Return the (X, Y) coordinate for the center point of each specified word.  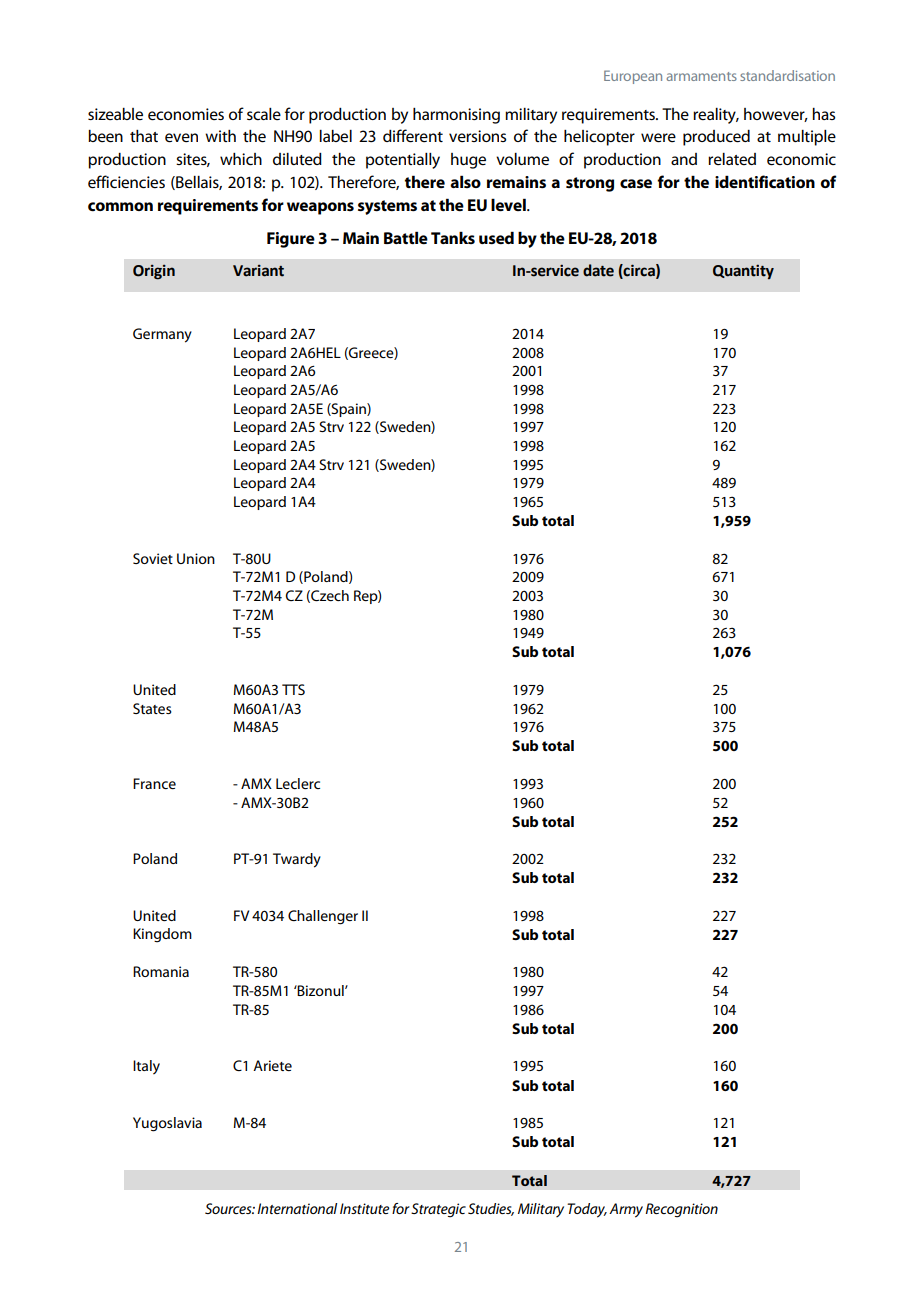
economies (186, 114)
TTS (293, 689)
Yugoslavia (167, 1124)
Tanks (453, 237)
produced (716, 138)
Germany (162, 335)
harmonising (456, 116)
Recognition (681, 1210)
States (152, 708)
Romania (161, 971)
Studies (491, 1209)
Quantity (743, 271)
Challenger (323, 917)
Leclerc (298, 783)
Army (626, 1210)
